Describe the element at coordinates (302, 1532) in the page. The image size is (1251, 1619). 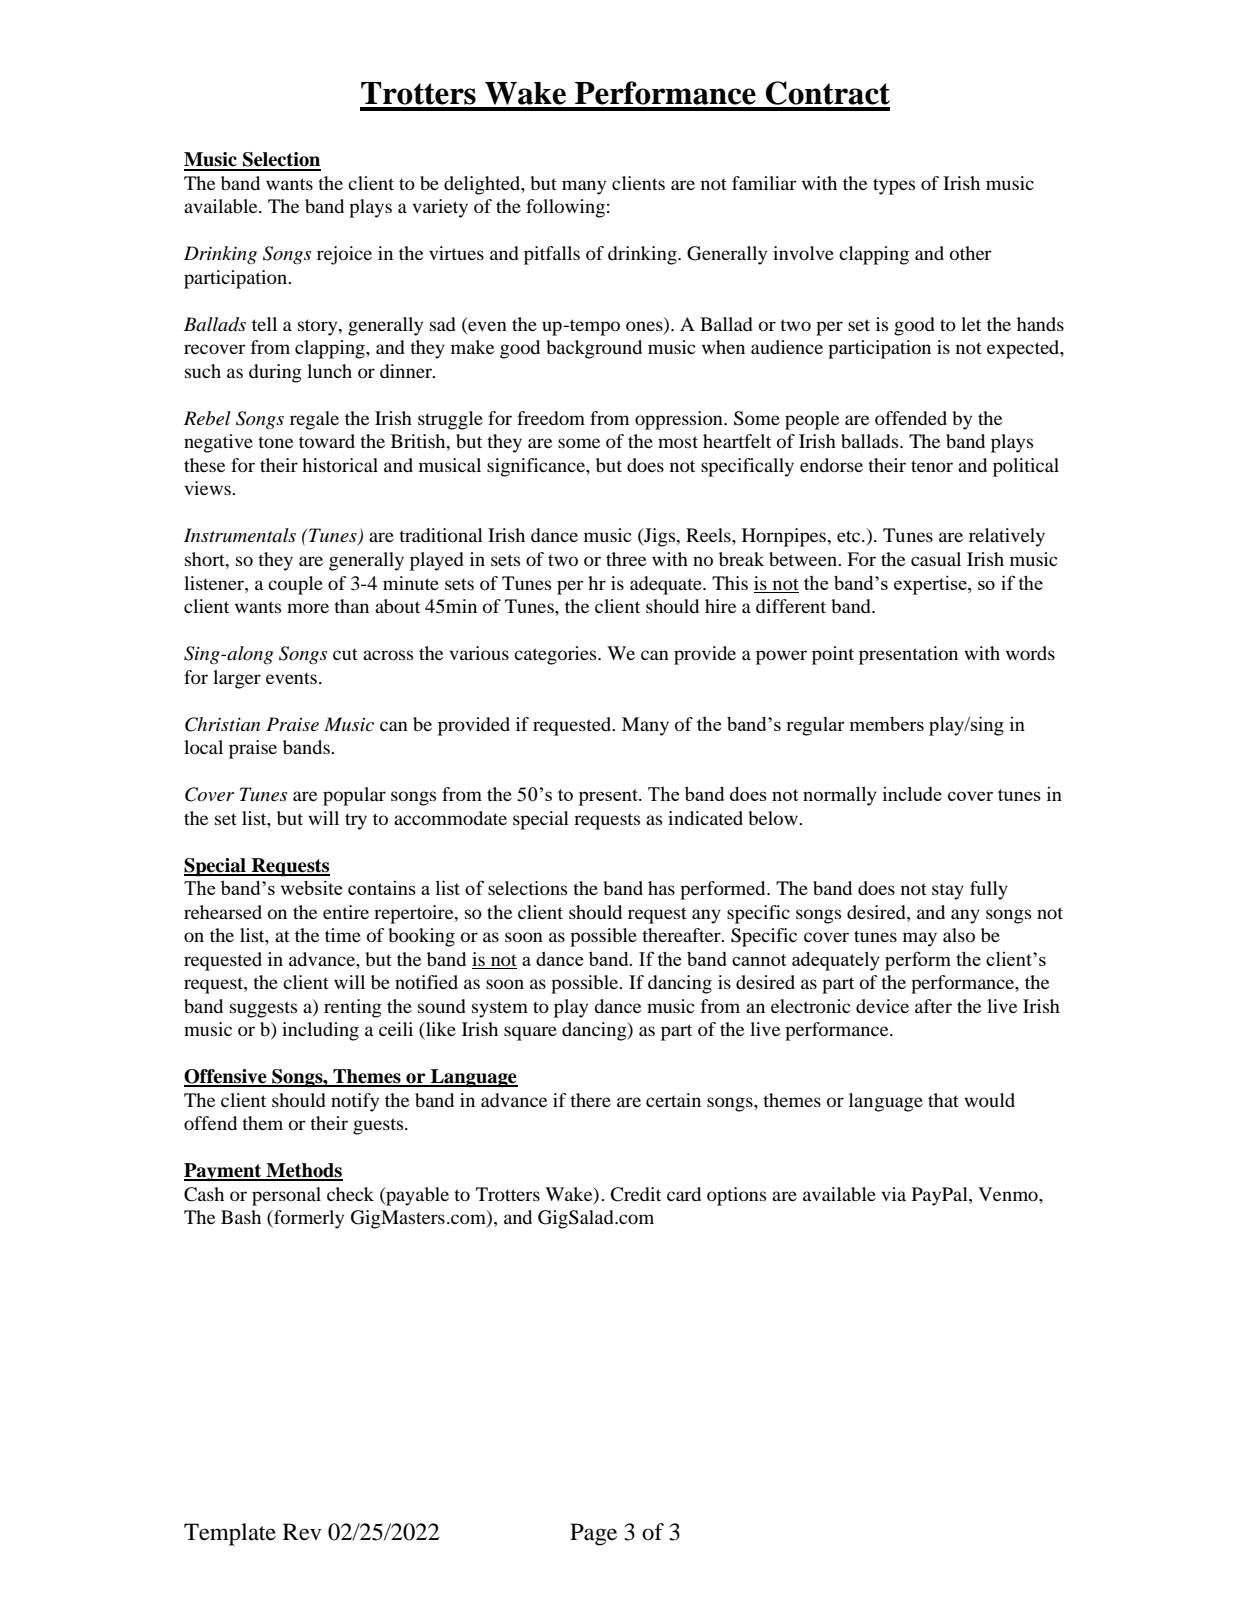
I see `Rev` at that location.
